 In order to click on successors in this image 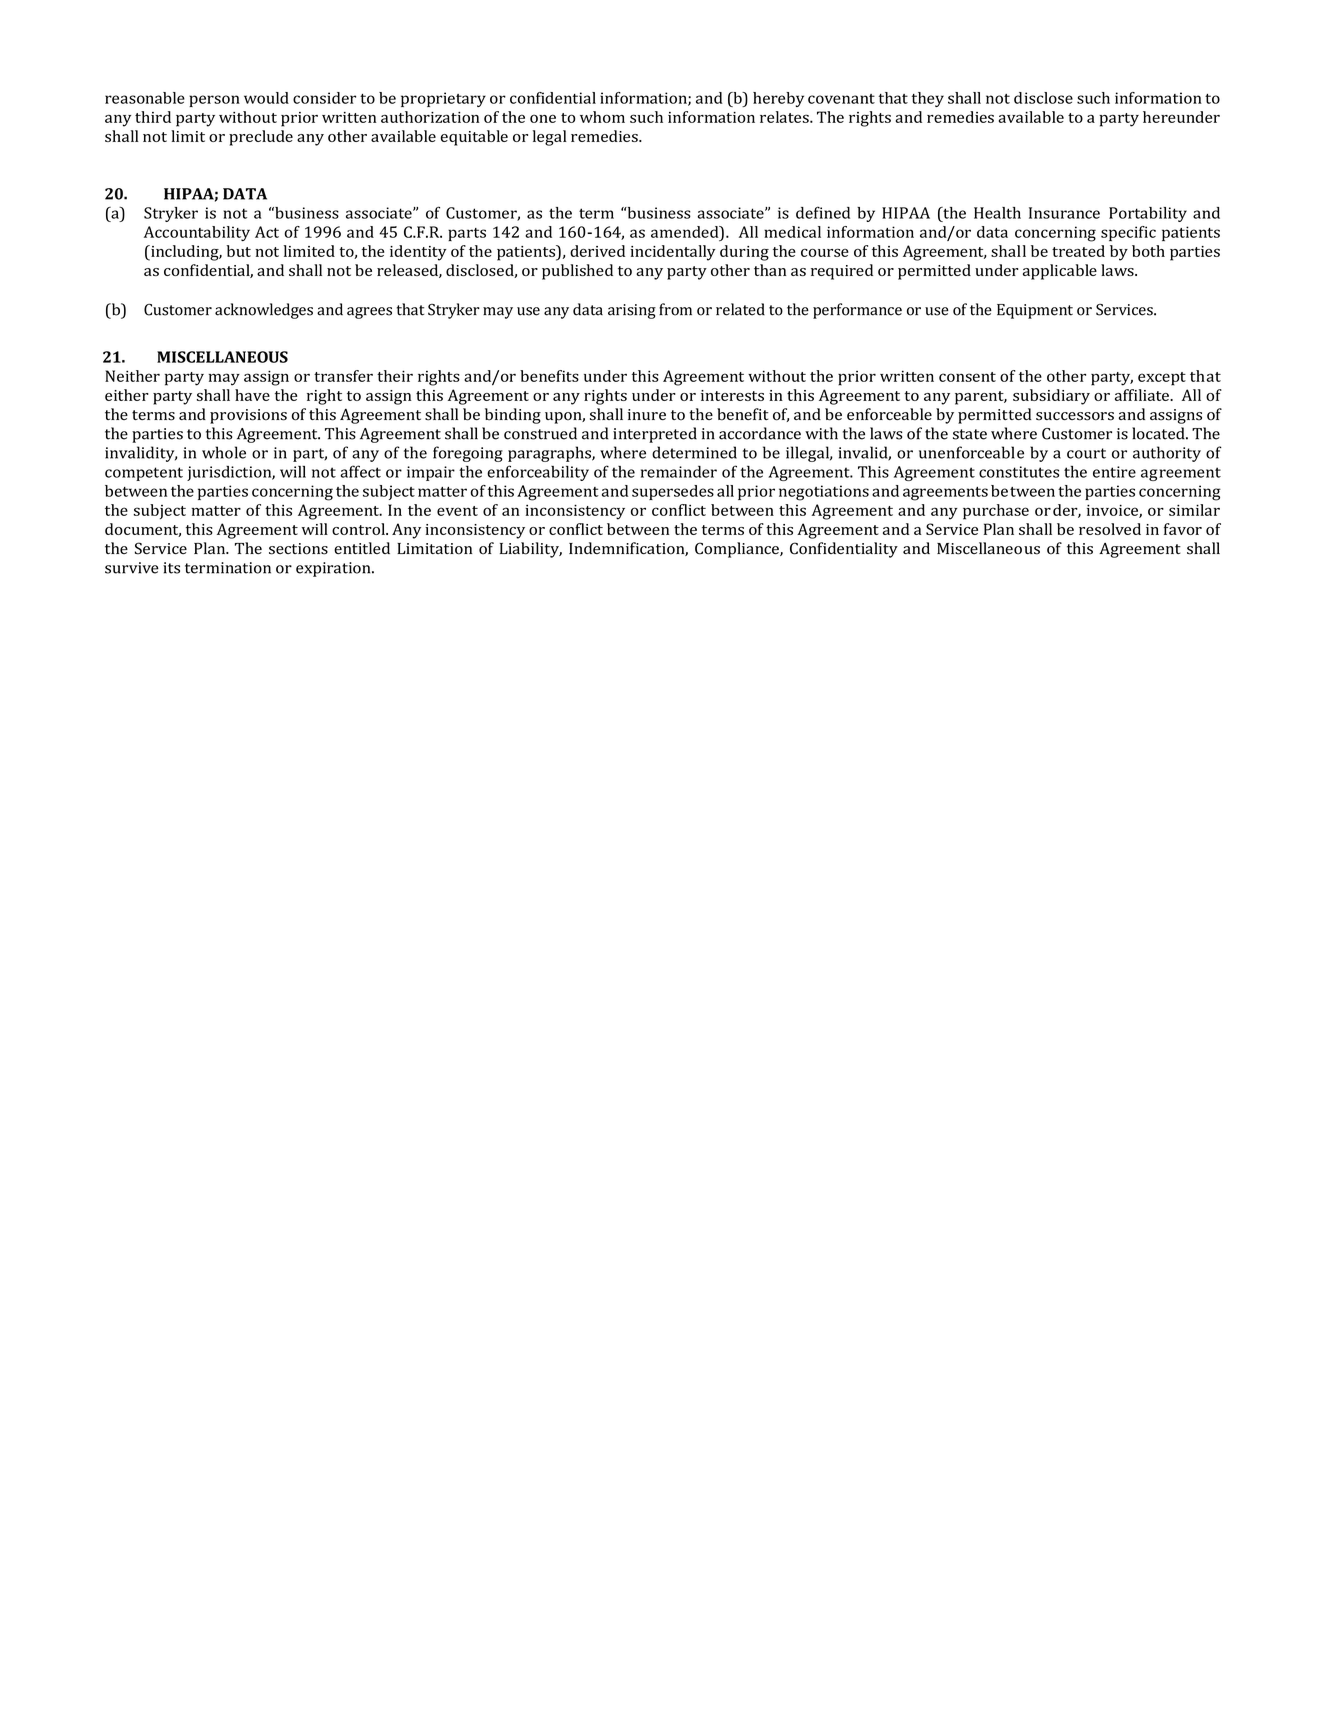, I will do `click(1075, 416)`.
